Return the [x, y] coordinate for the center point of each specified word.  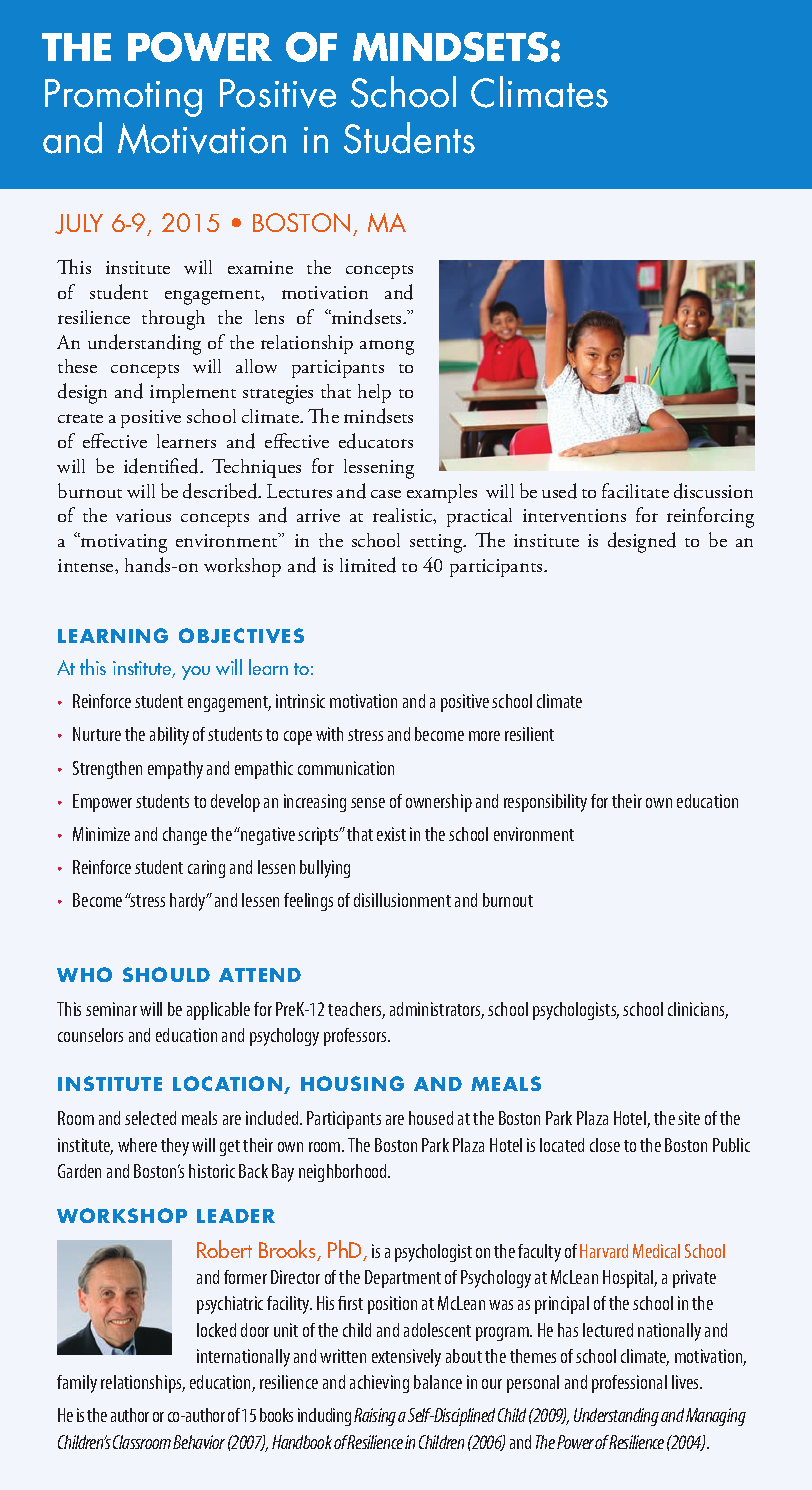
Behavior [199, 1442]
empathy [175, 770]
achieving [379, 1384]
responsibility [545, 803]
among [387, 347]
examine [260, 267]
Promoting [123, 98]
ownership [439, 803]
